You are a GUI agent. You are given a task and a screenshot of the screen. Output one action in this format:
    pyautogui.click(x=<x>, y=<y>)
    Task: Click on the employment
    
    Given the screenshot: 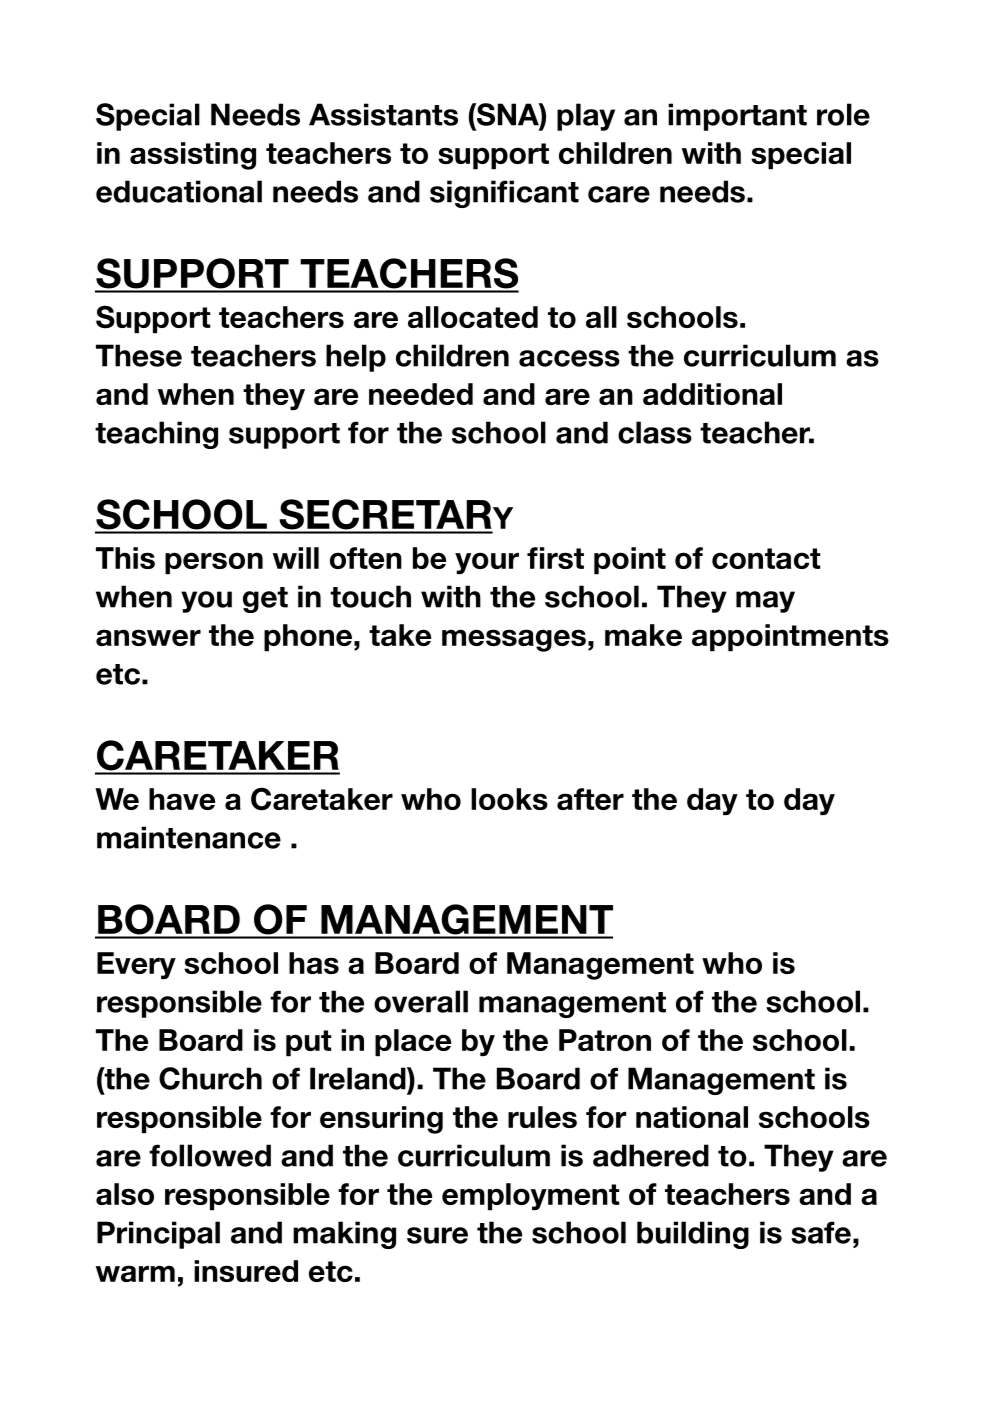 What is the action you would take?
    pyautogui.click(x=530, y=1197)
